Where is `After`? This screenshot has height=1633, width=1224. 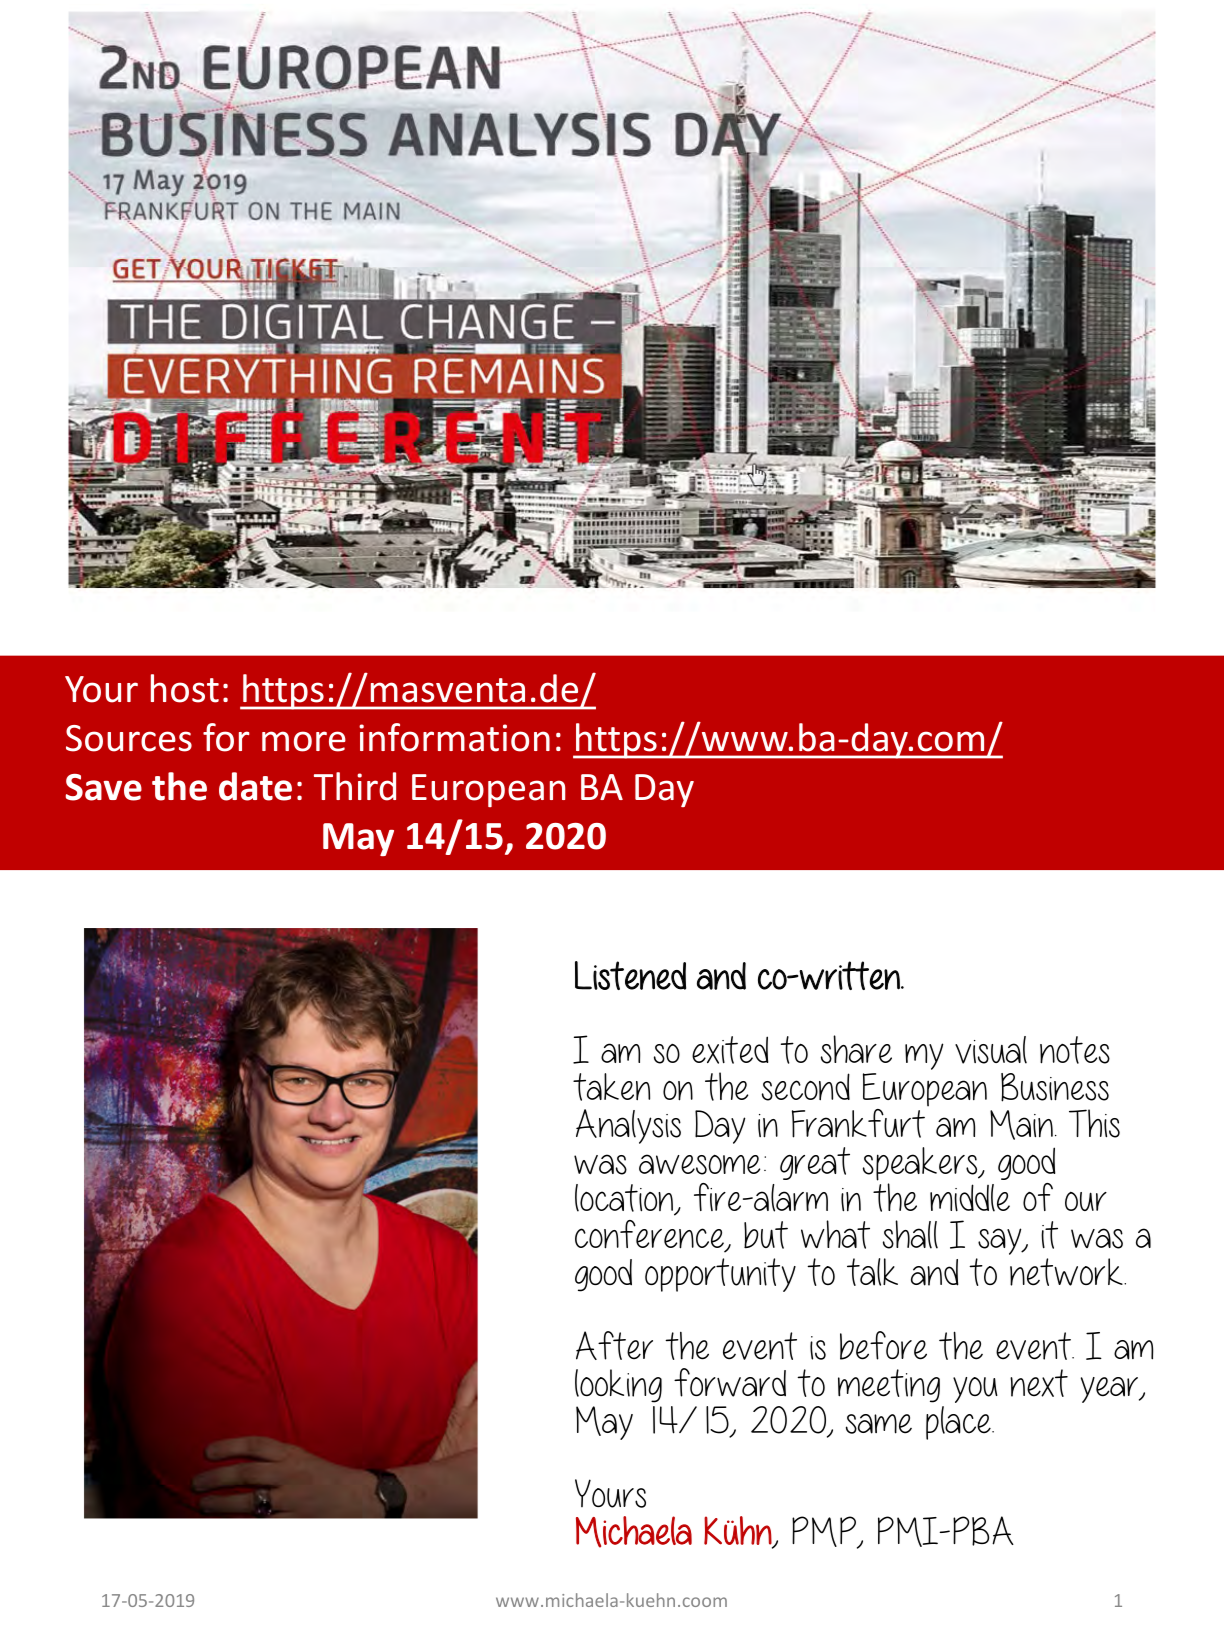 After is located at coordinates (614, 1345).
